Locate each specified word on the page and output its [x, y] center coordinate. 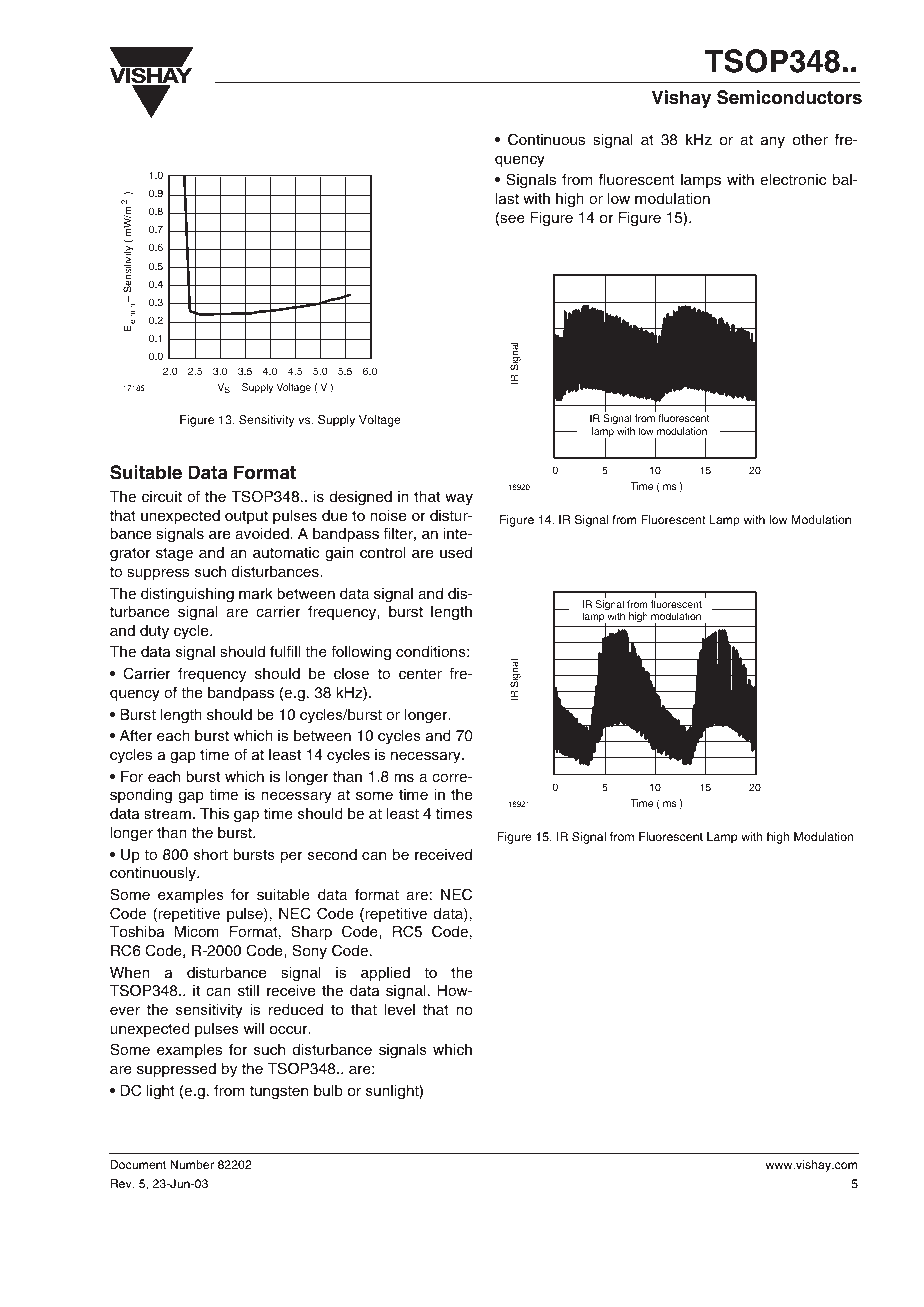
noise [388, 516]
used [456, 553]
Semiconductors [789, 97]
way [459, 499]
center [420, 674]
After [136, 735]
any [773, 142]
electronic [793, 180]
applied [385, 974]
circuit [162, 496]
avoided [263, 533]
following [361, 653]
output [246, 517]
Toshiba [137, 931]
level [399, 1009]
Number [192, 1164]
